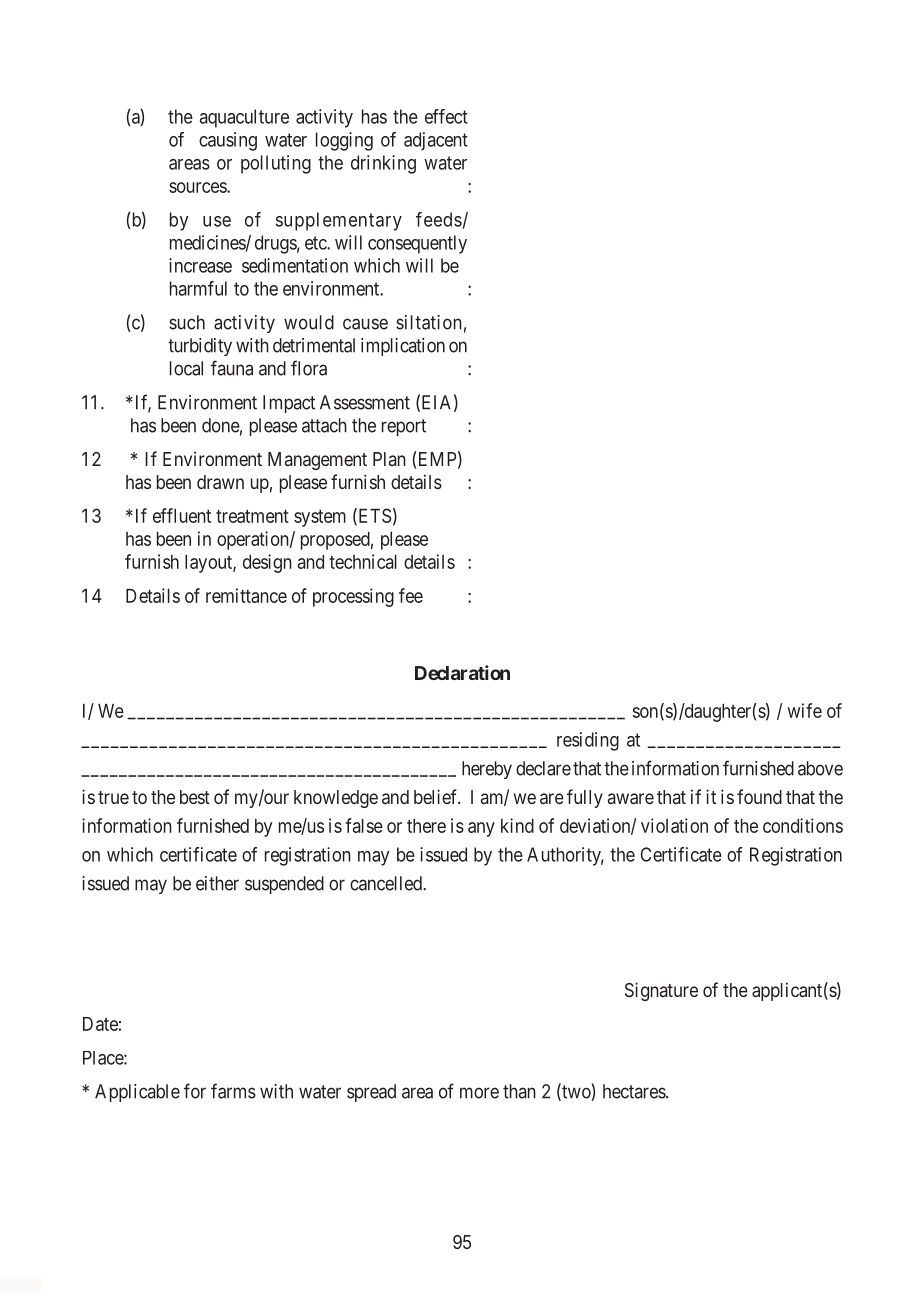 The image size is (924, 1304). I want to click on causing, so click(228, 141).
